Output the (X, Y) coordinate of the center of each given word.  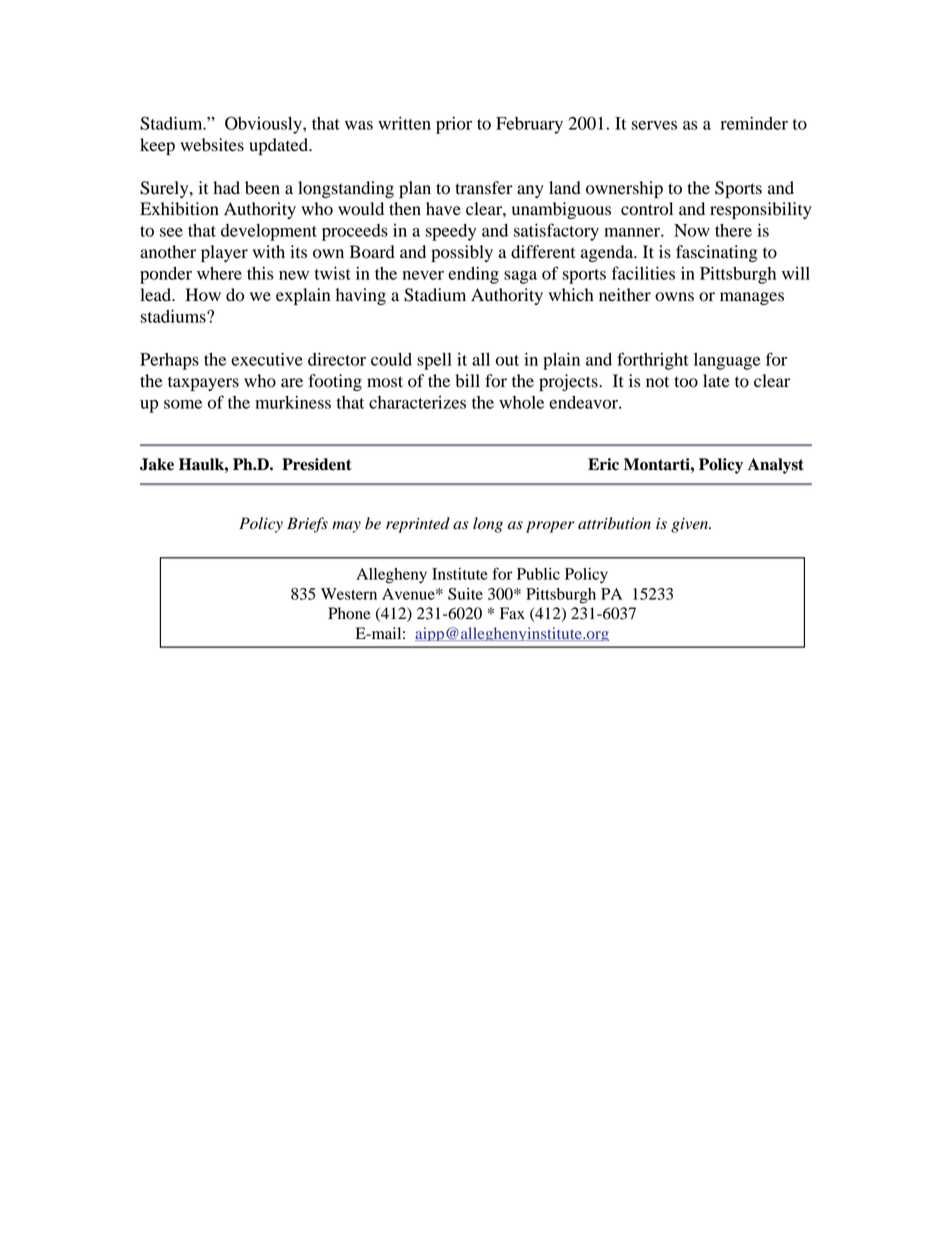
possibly (462, 253)
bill (467, 381)
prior (454, 125)
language (727, 361)
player (224, 253)
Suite (465, 594)
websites (212, 145)
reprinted (418, 525)
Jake (157, 464)
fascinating (717, 253)
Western (349, 594)
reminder (754, 123)
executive (267, 359)
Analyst (776, 466)
